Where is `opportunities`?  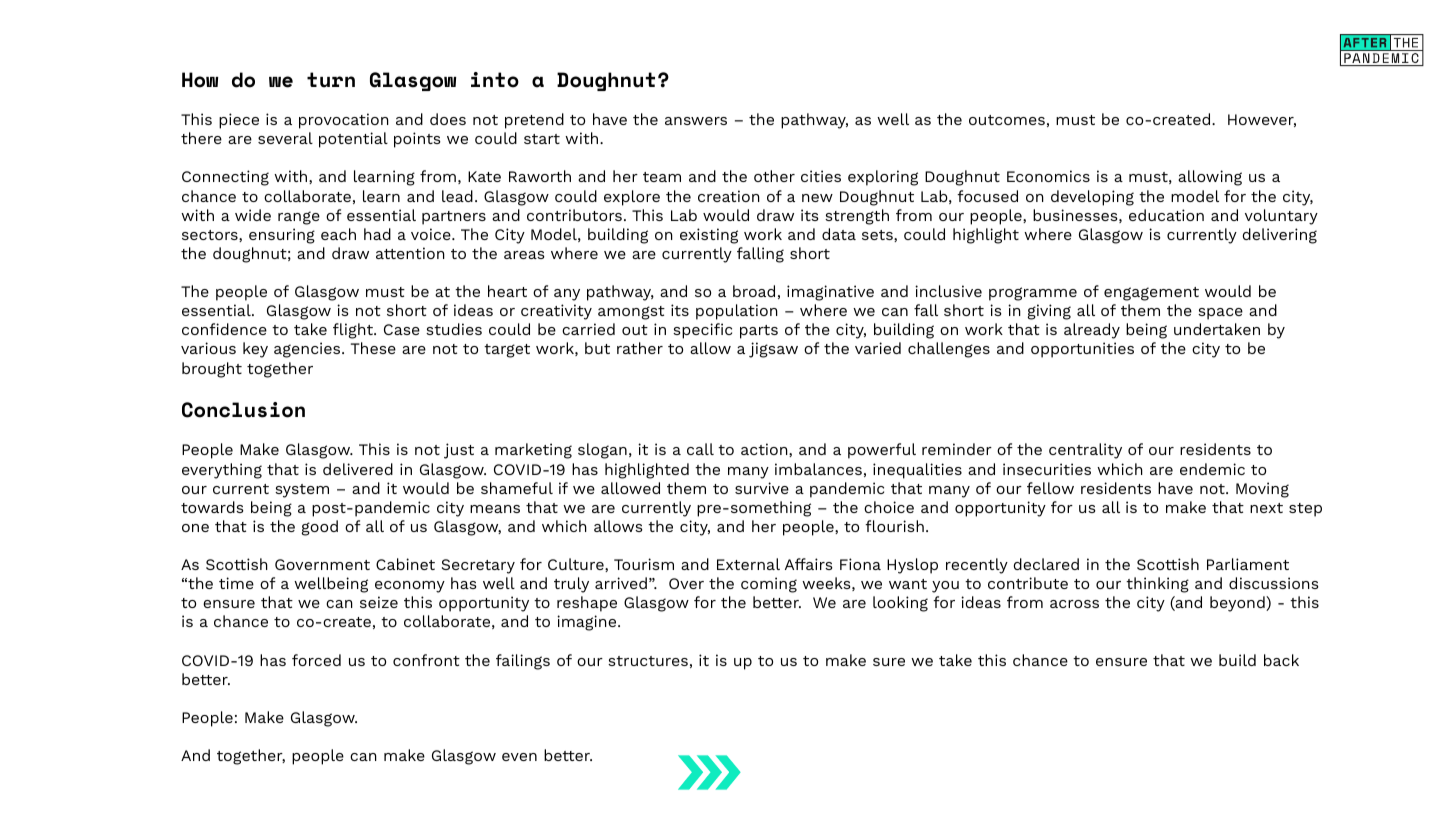
opportunities is located at coordinates (1082, 350).
